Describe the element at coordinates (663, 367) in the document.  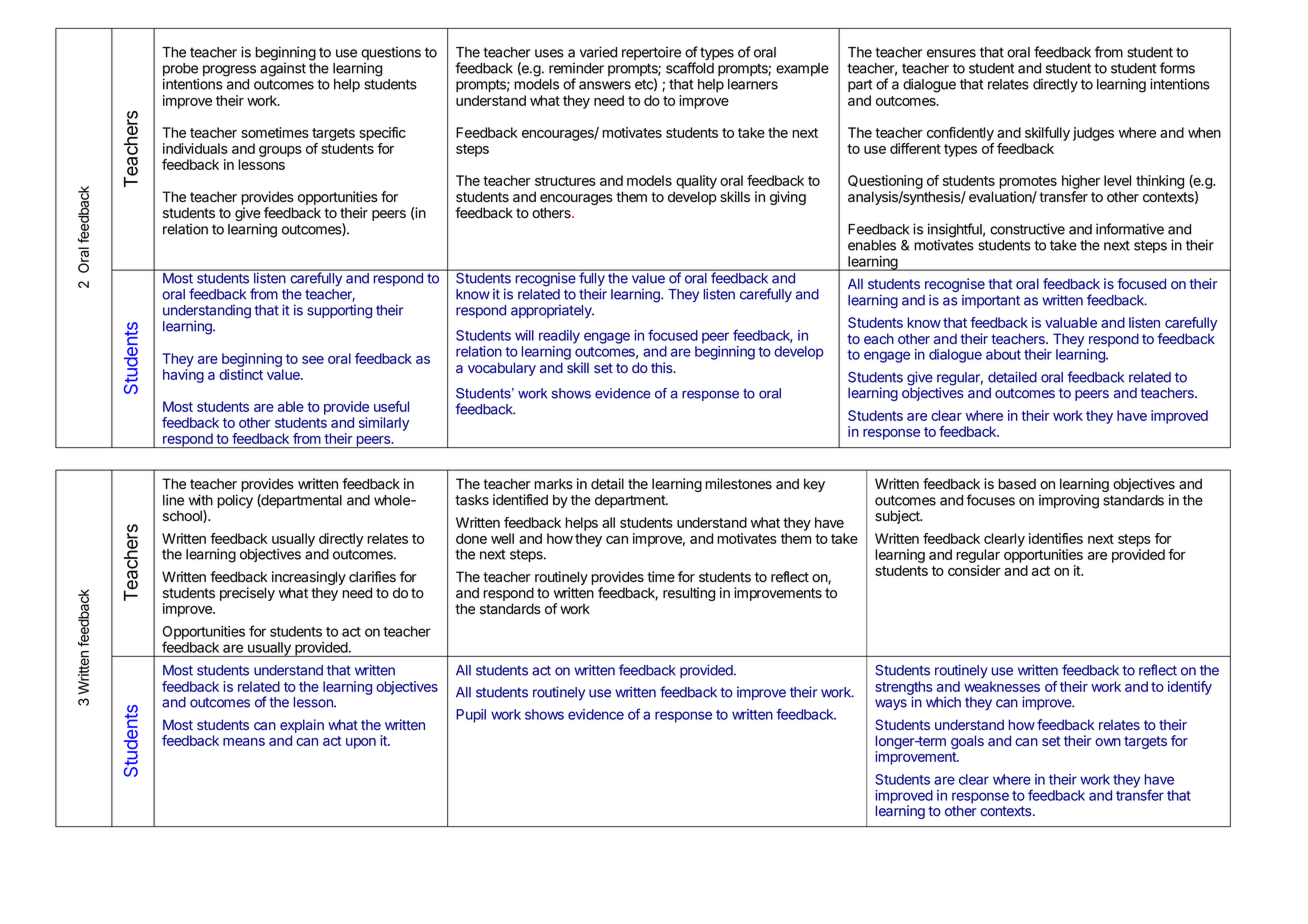
I see `this` at that location.
